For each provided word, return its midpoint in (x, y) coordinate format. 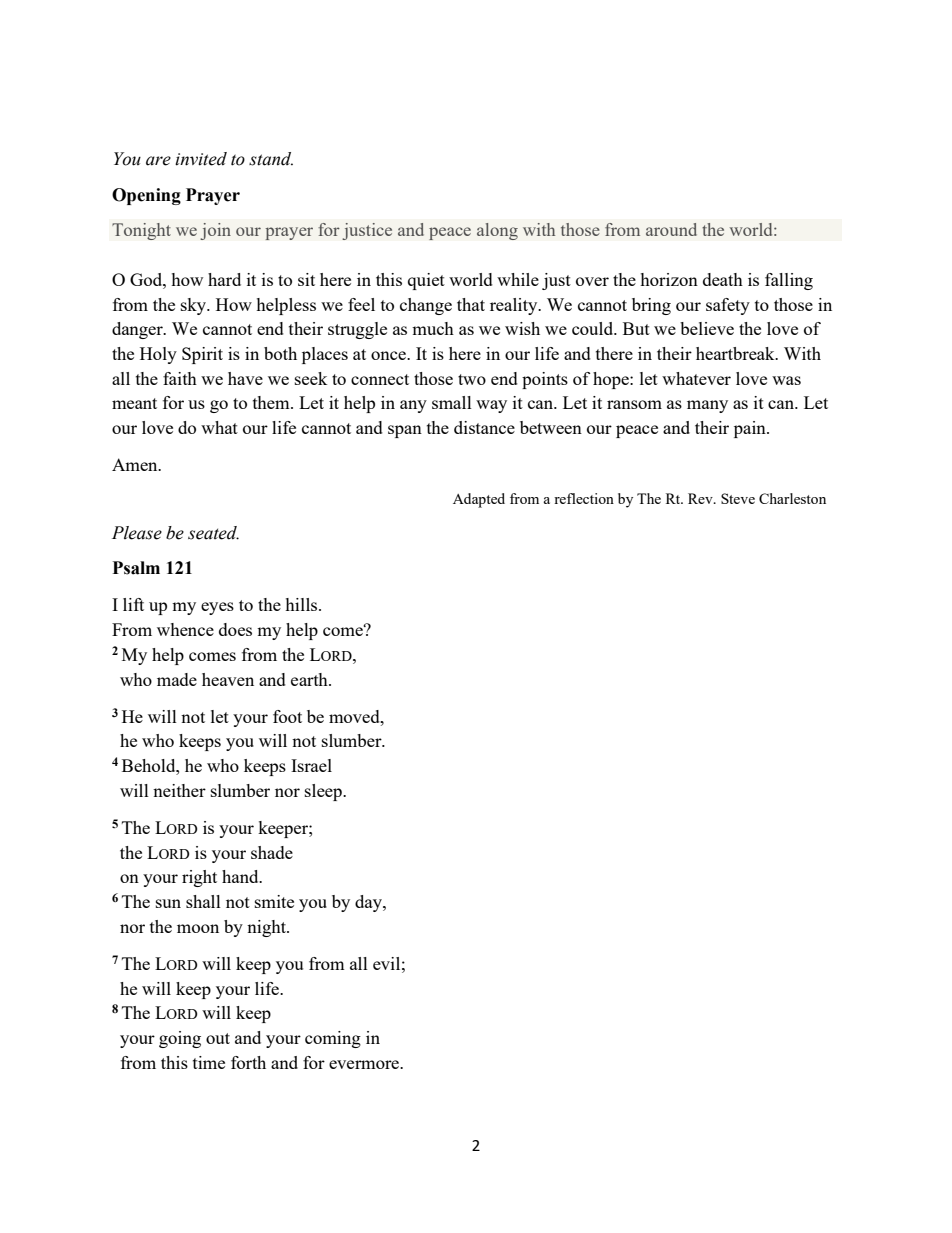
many (707, 406)
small (452, 402)
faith (180, 378)
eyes (217, 608)
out (218, 1038)
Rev (701, 498)
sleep (324, 792)
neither (179, 790)
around (671, 229)
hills (302, 604)
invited (201, 159)
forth (248, 1062)
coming (333, 1039)
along (497, 231)
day (369, 903)
